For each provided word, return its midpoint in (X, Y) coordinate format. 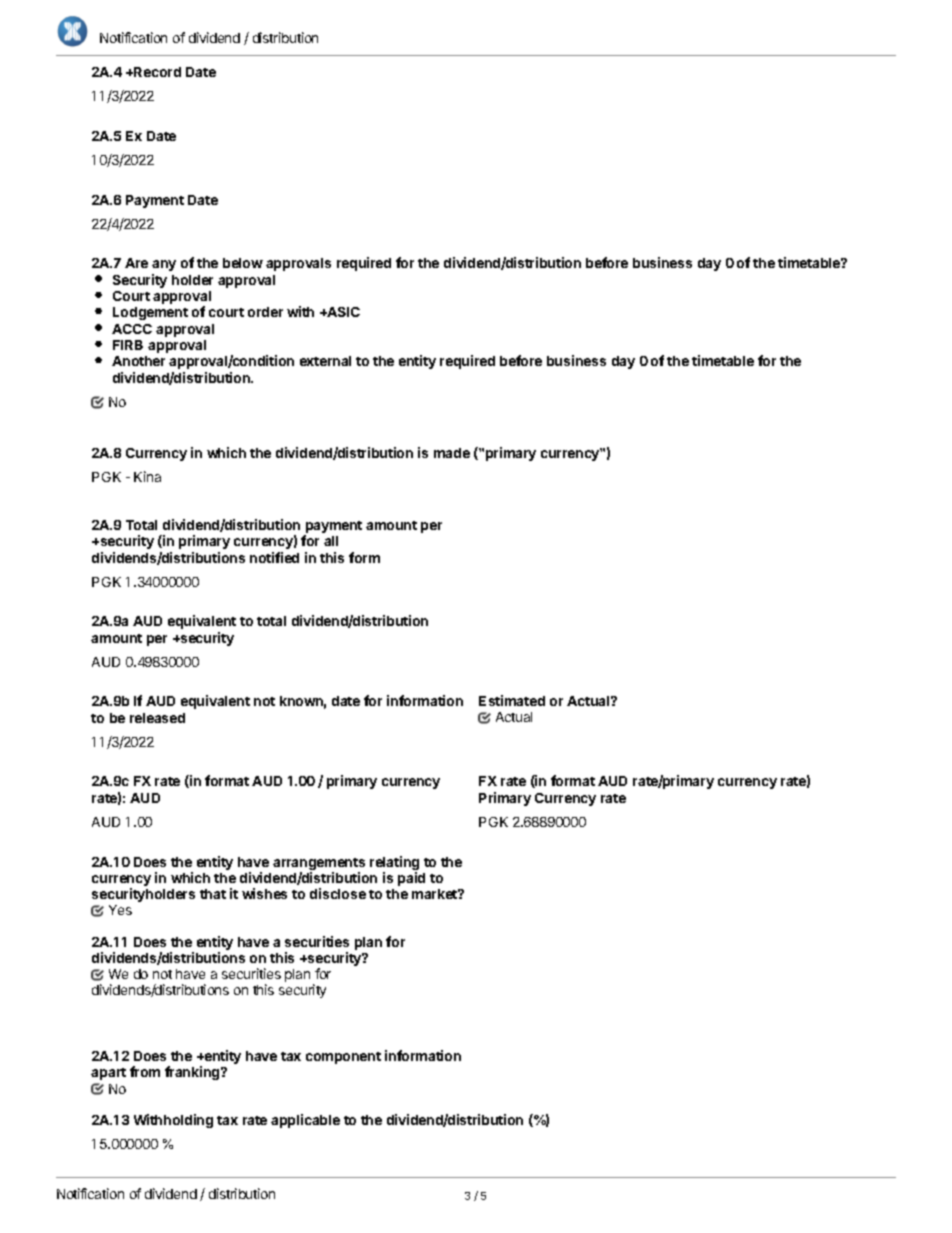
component (343, 1058)
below (243, 263)
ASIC (342, 312)
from (145, 1071)
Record (156, 72)
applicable (305, 1121)
